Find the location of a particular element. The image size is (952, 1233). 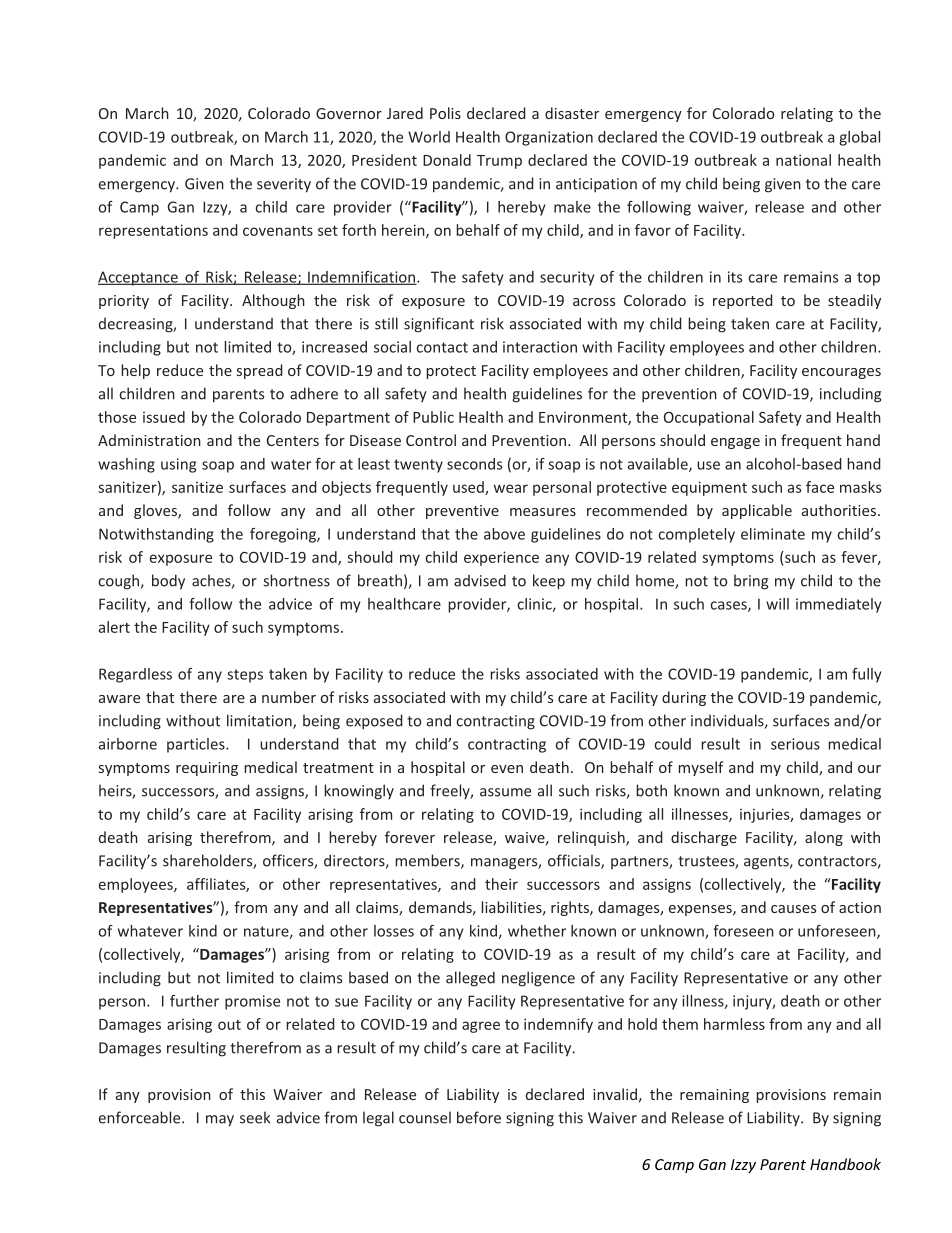

Trump is located at coordinates (499, 162).
